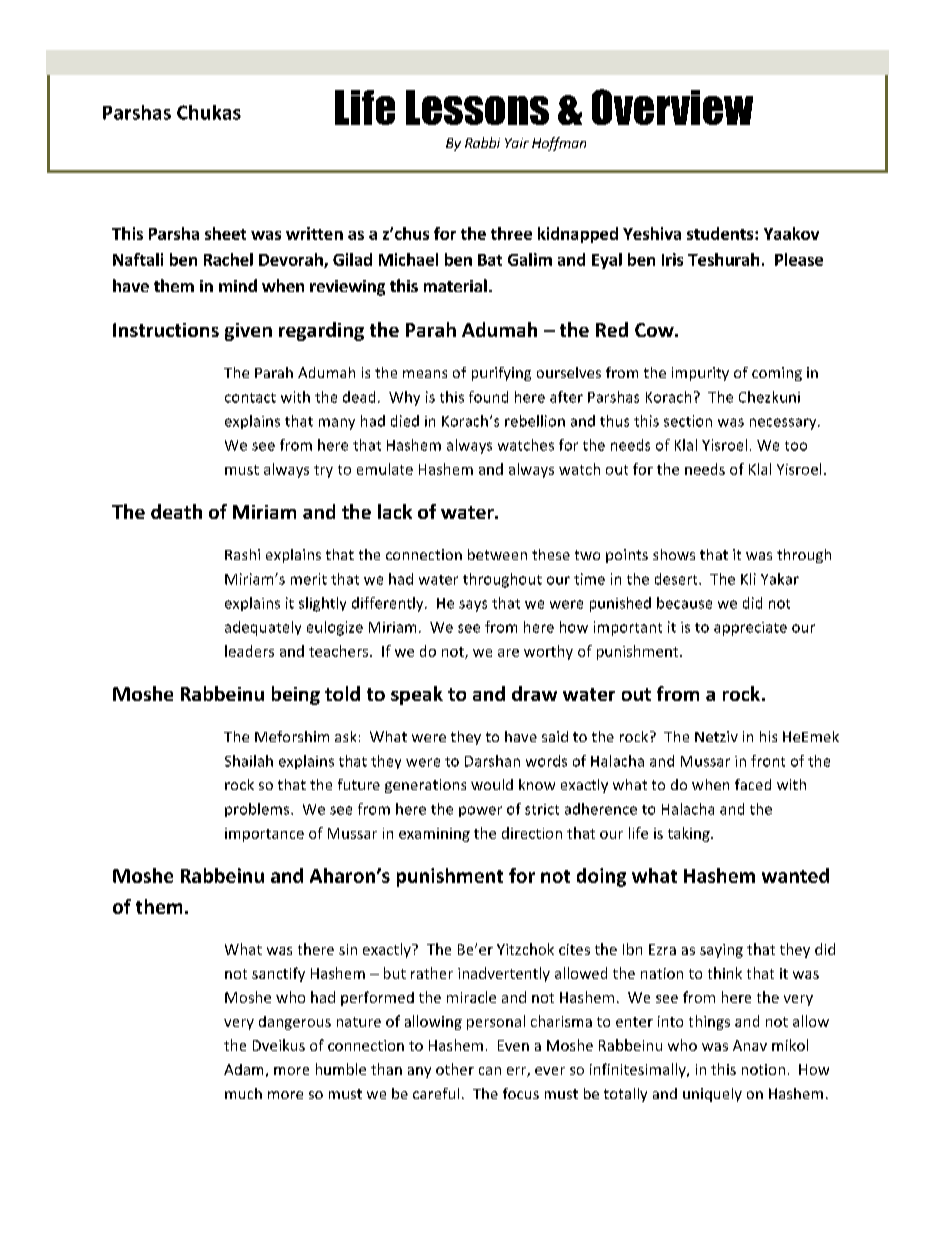 This screenshot has width=952, height=1233. I want to click on sheet, so click(225, 233).
